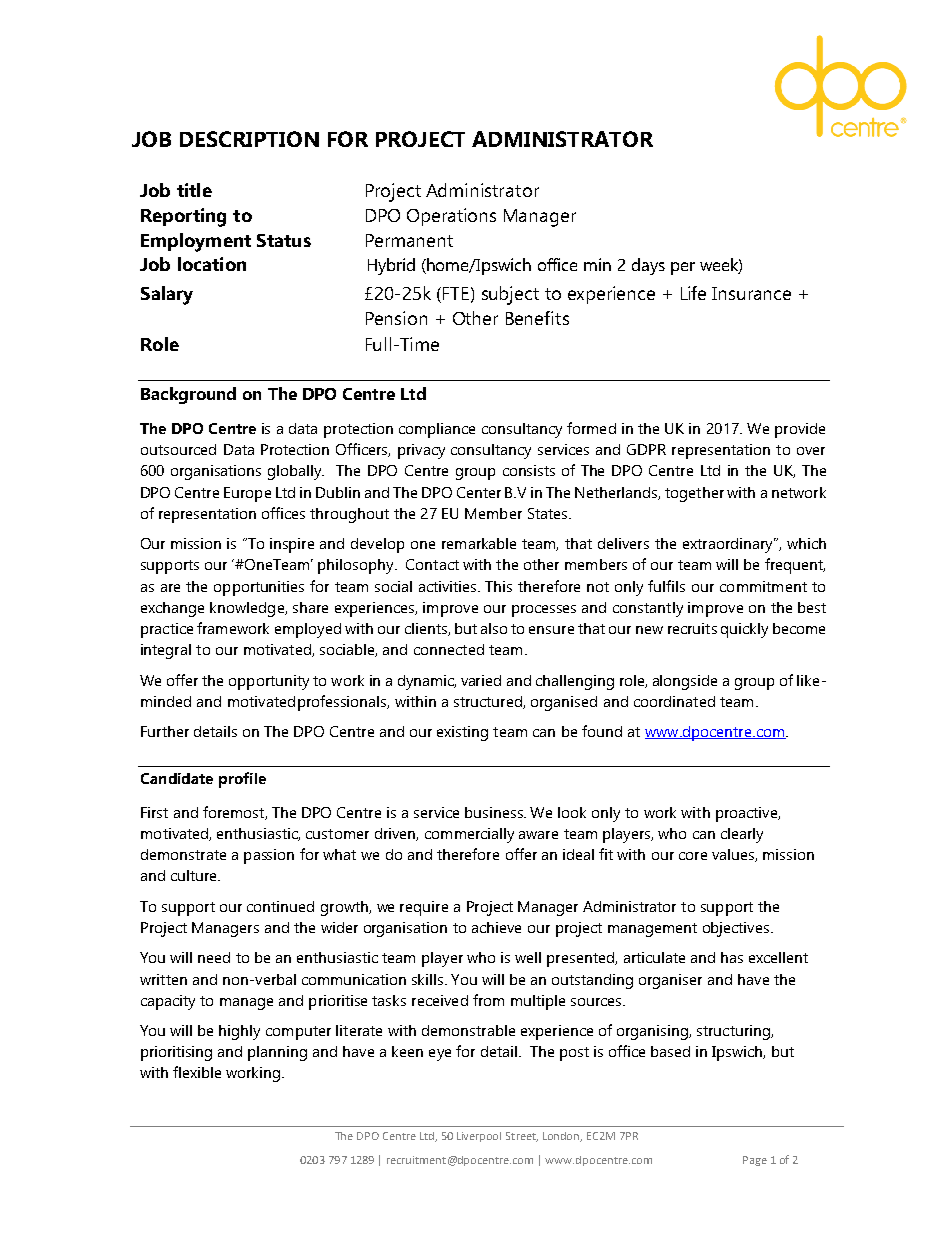 The width and height of the screenshot is (952, 1233). I want to click on Liverpool, so click(479, 1137).
